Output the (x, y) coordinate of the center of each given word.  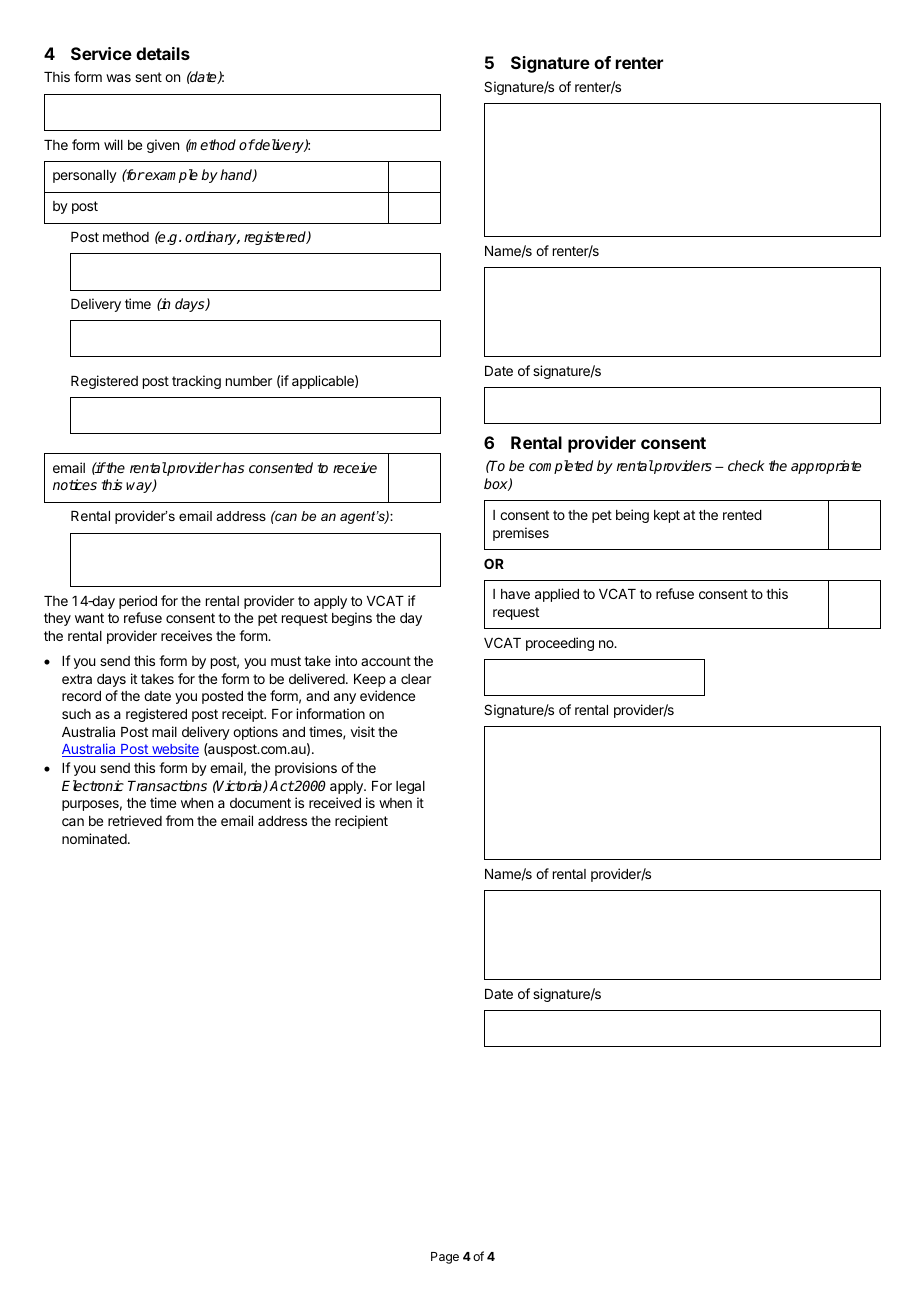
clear (416, 679)
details (163, 53)
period (138, 602)
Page (445, 1258)
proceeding (560, 644)
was (118, 78)
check (746, 465)
